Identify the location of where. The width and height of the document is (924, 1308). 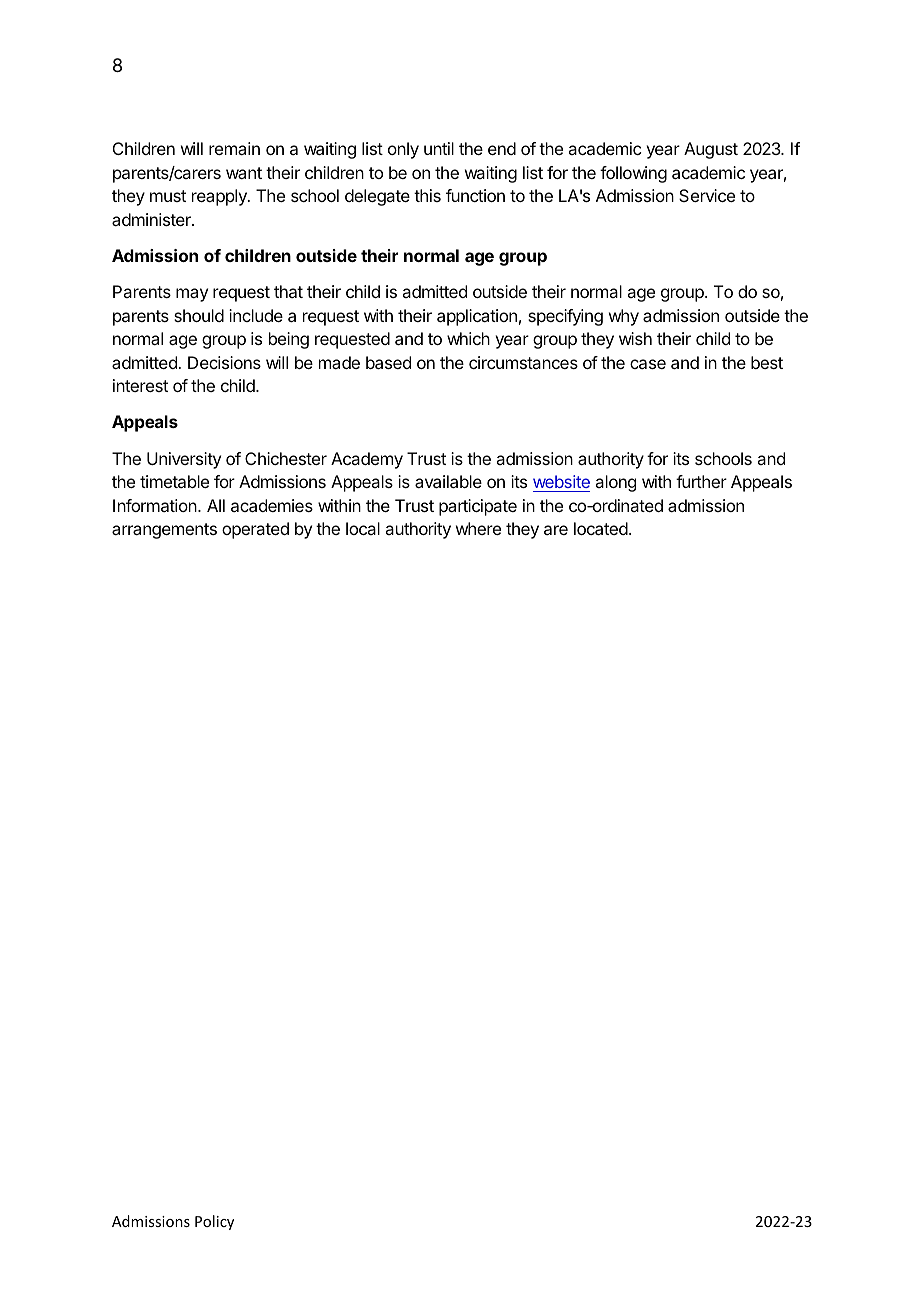
(478, 528).
